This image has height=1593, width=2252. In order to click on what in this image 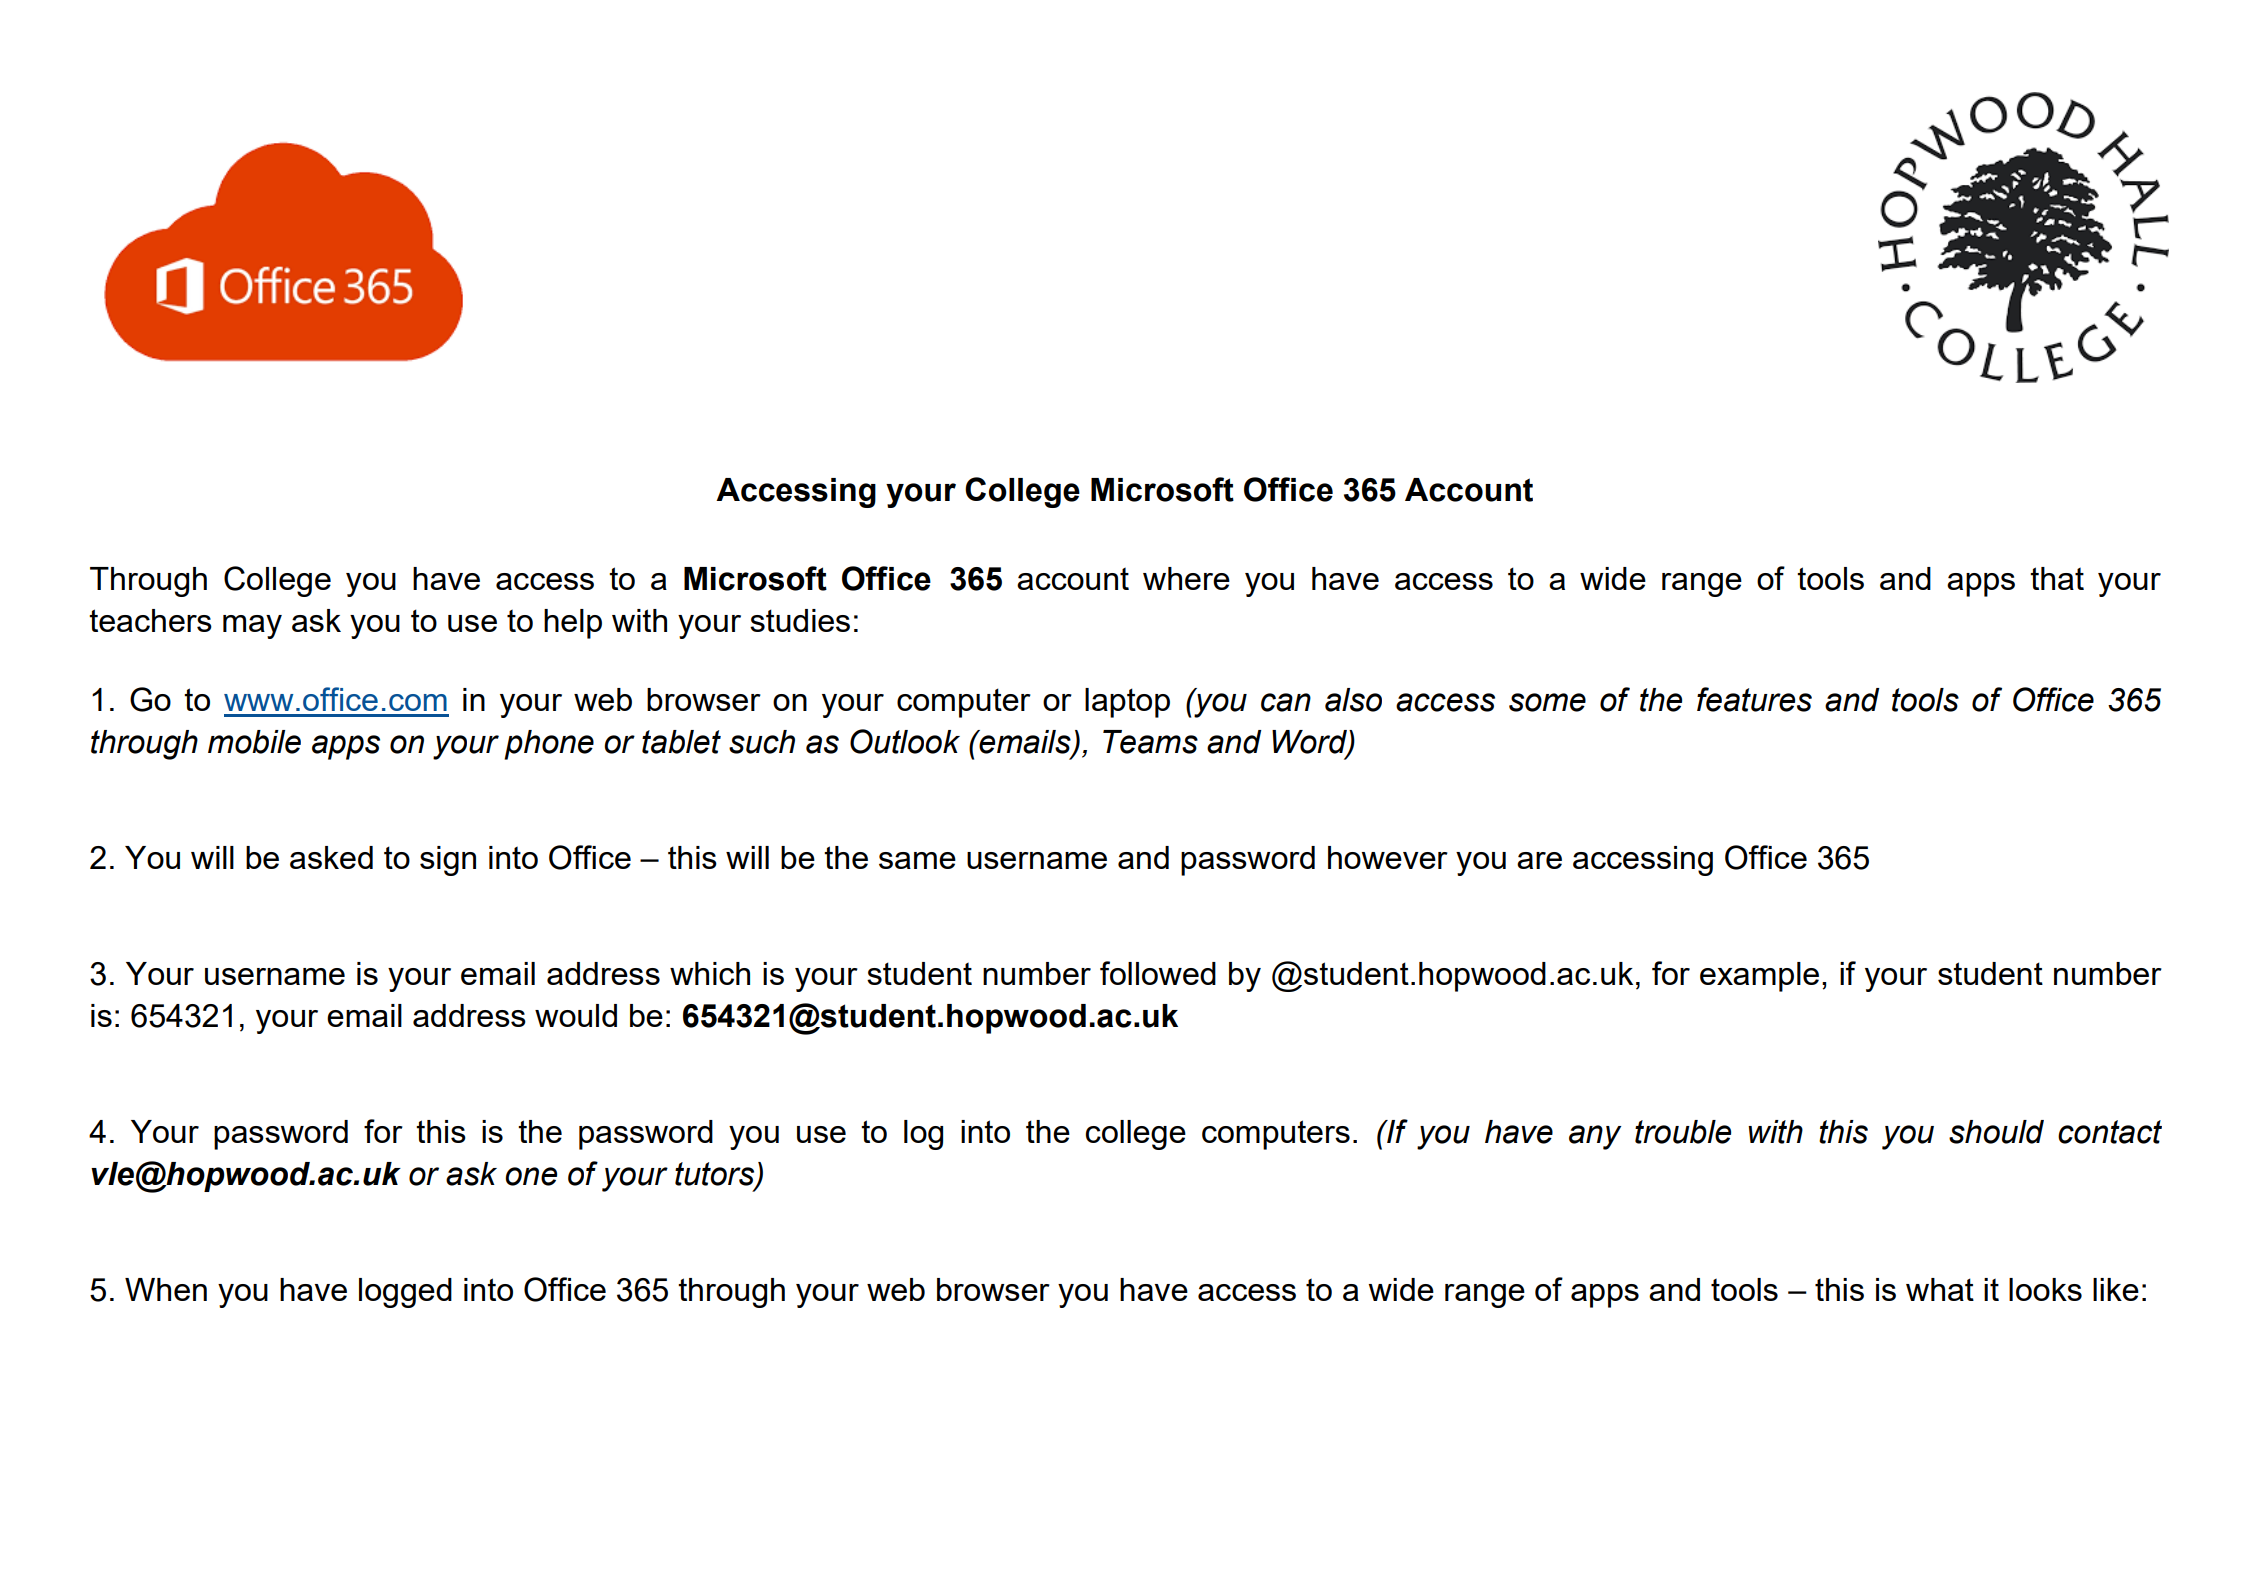, I will do `click(1940, 1289)`.
